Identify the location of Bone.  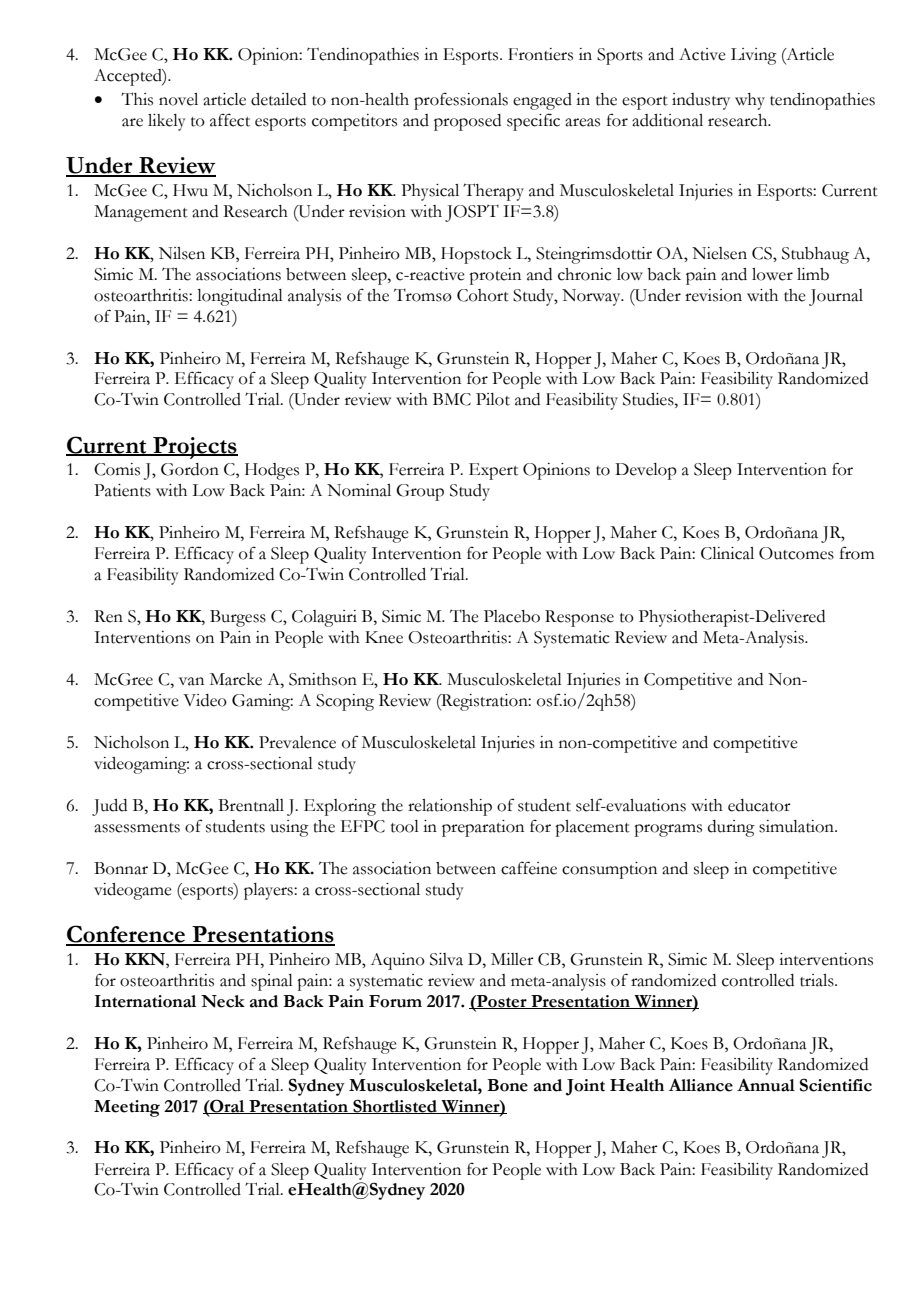
(507, 1085).
